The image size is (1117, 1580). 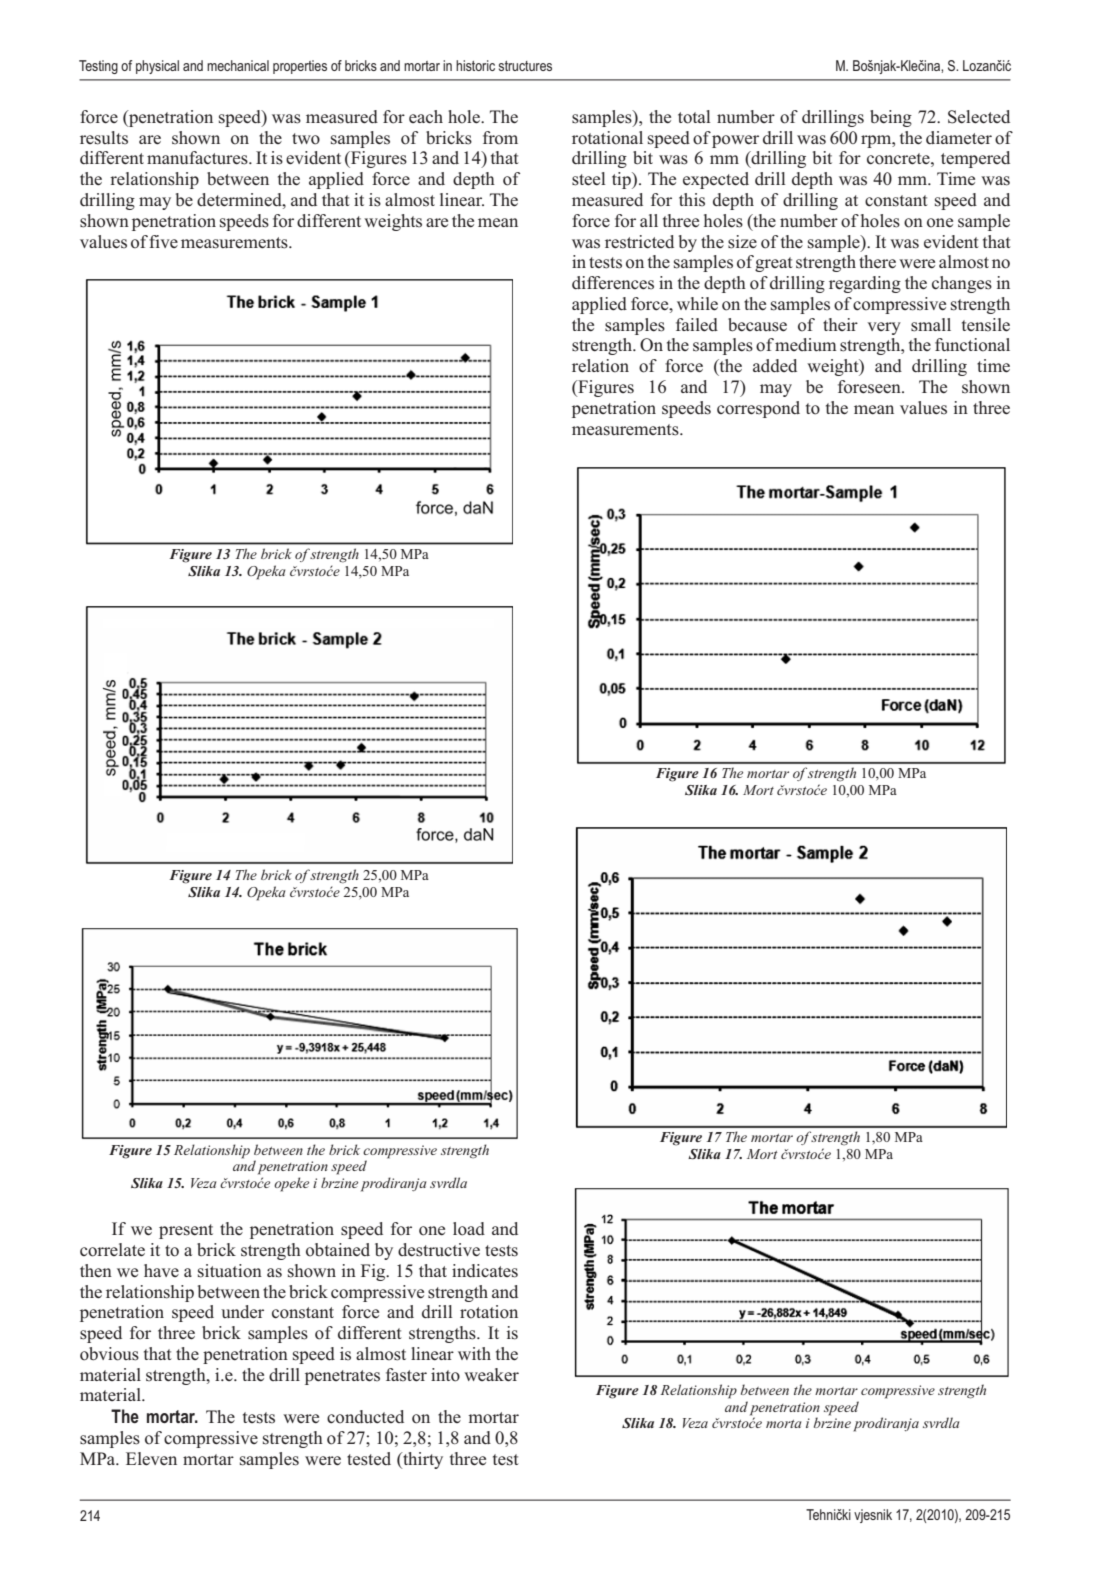 I want to click on being, so click(x=891, y=118).
